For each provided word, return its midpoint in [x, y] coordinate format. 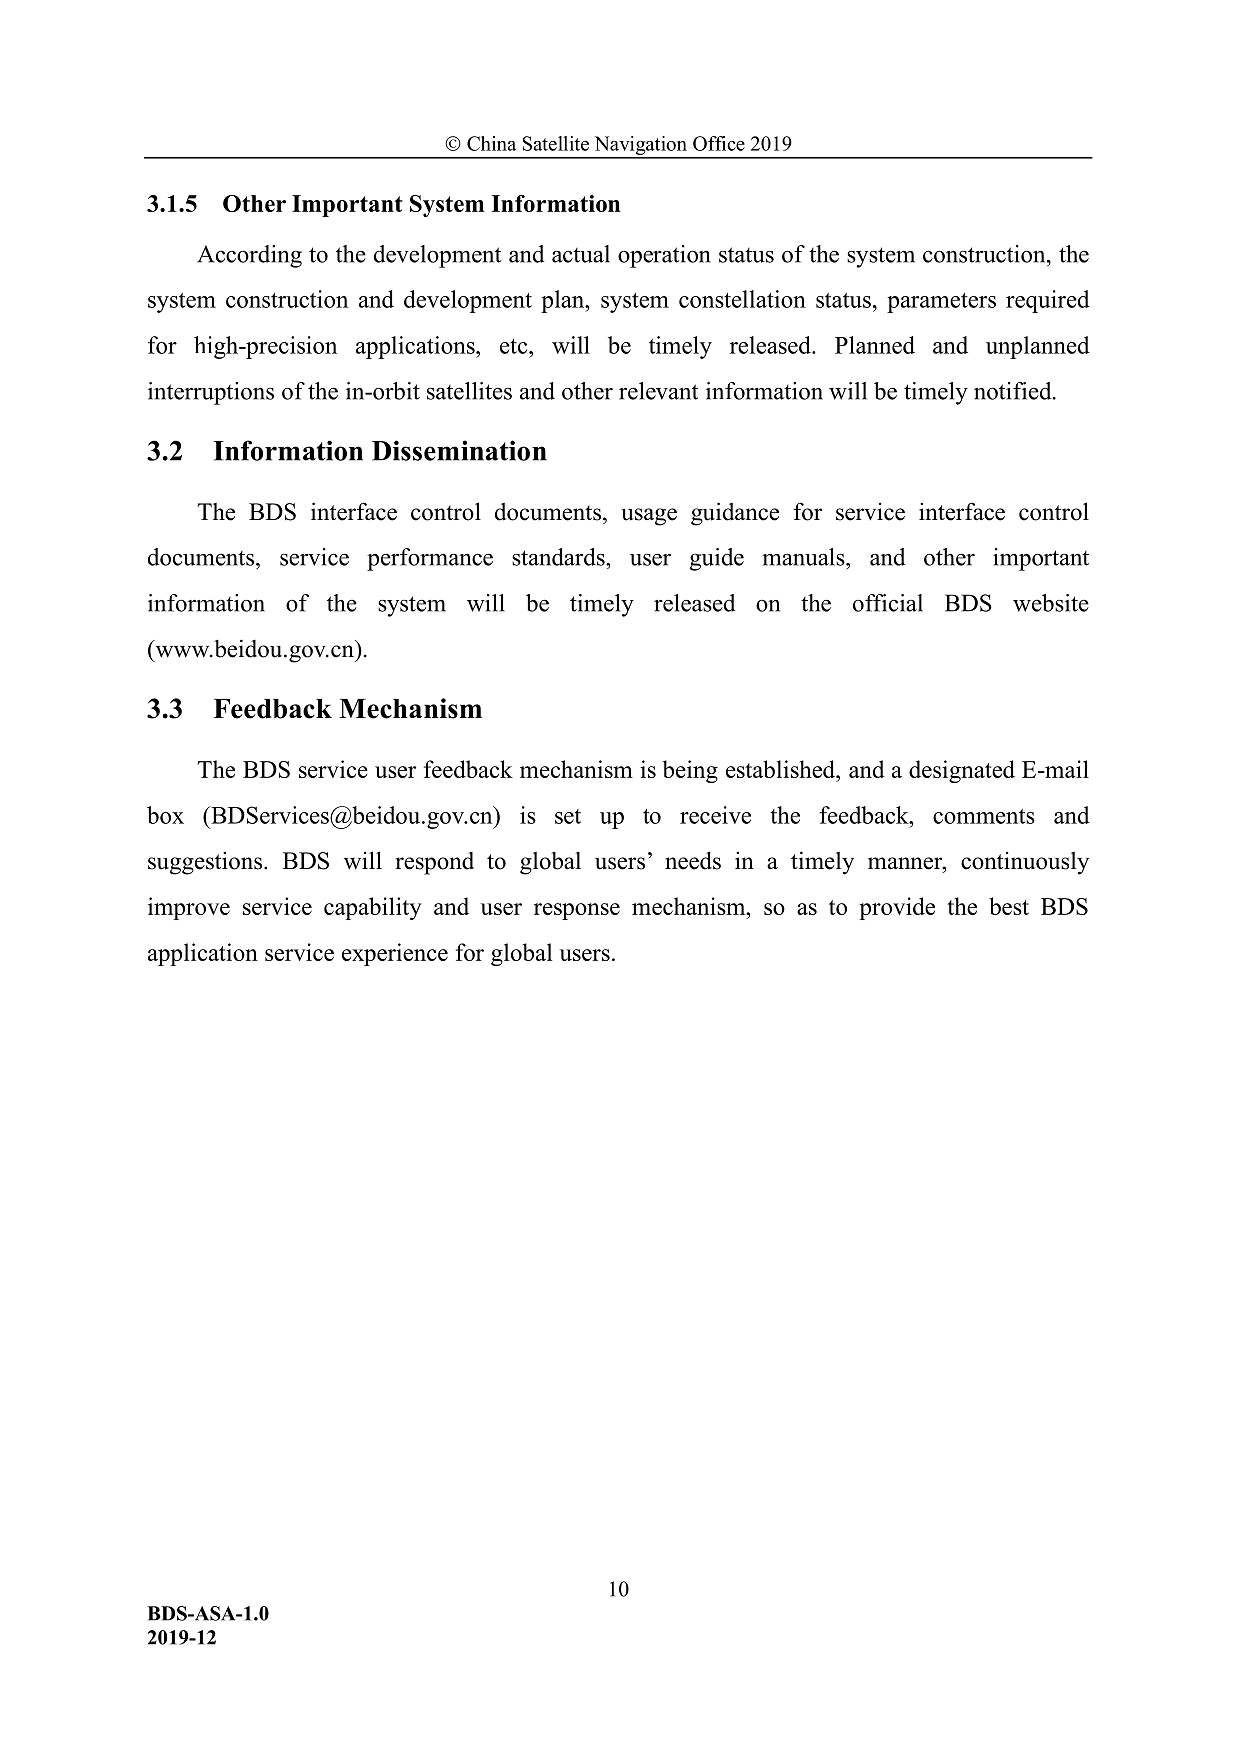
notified [1014, 391]
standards [559, 557]
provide [897, 908]
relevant [658, 391]
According [249, 256]
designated [962, 771]
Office [719, 143]
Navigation [640, 147]
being [690, 771]
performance [430, 559]
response [577, 911]
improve [189, 908]
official [888, 603]
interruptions [211, 393]
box [165, 815]
